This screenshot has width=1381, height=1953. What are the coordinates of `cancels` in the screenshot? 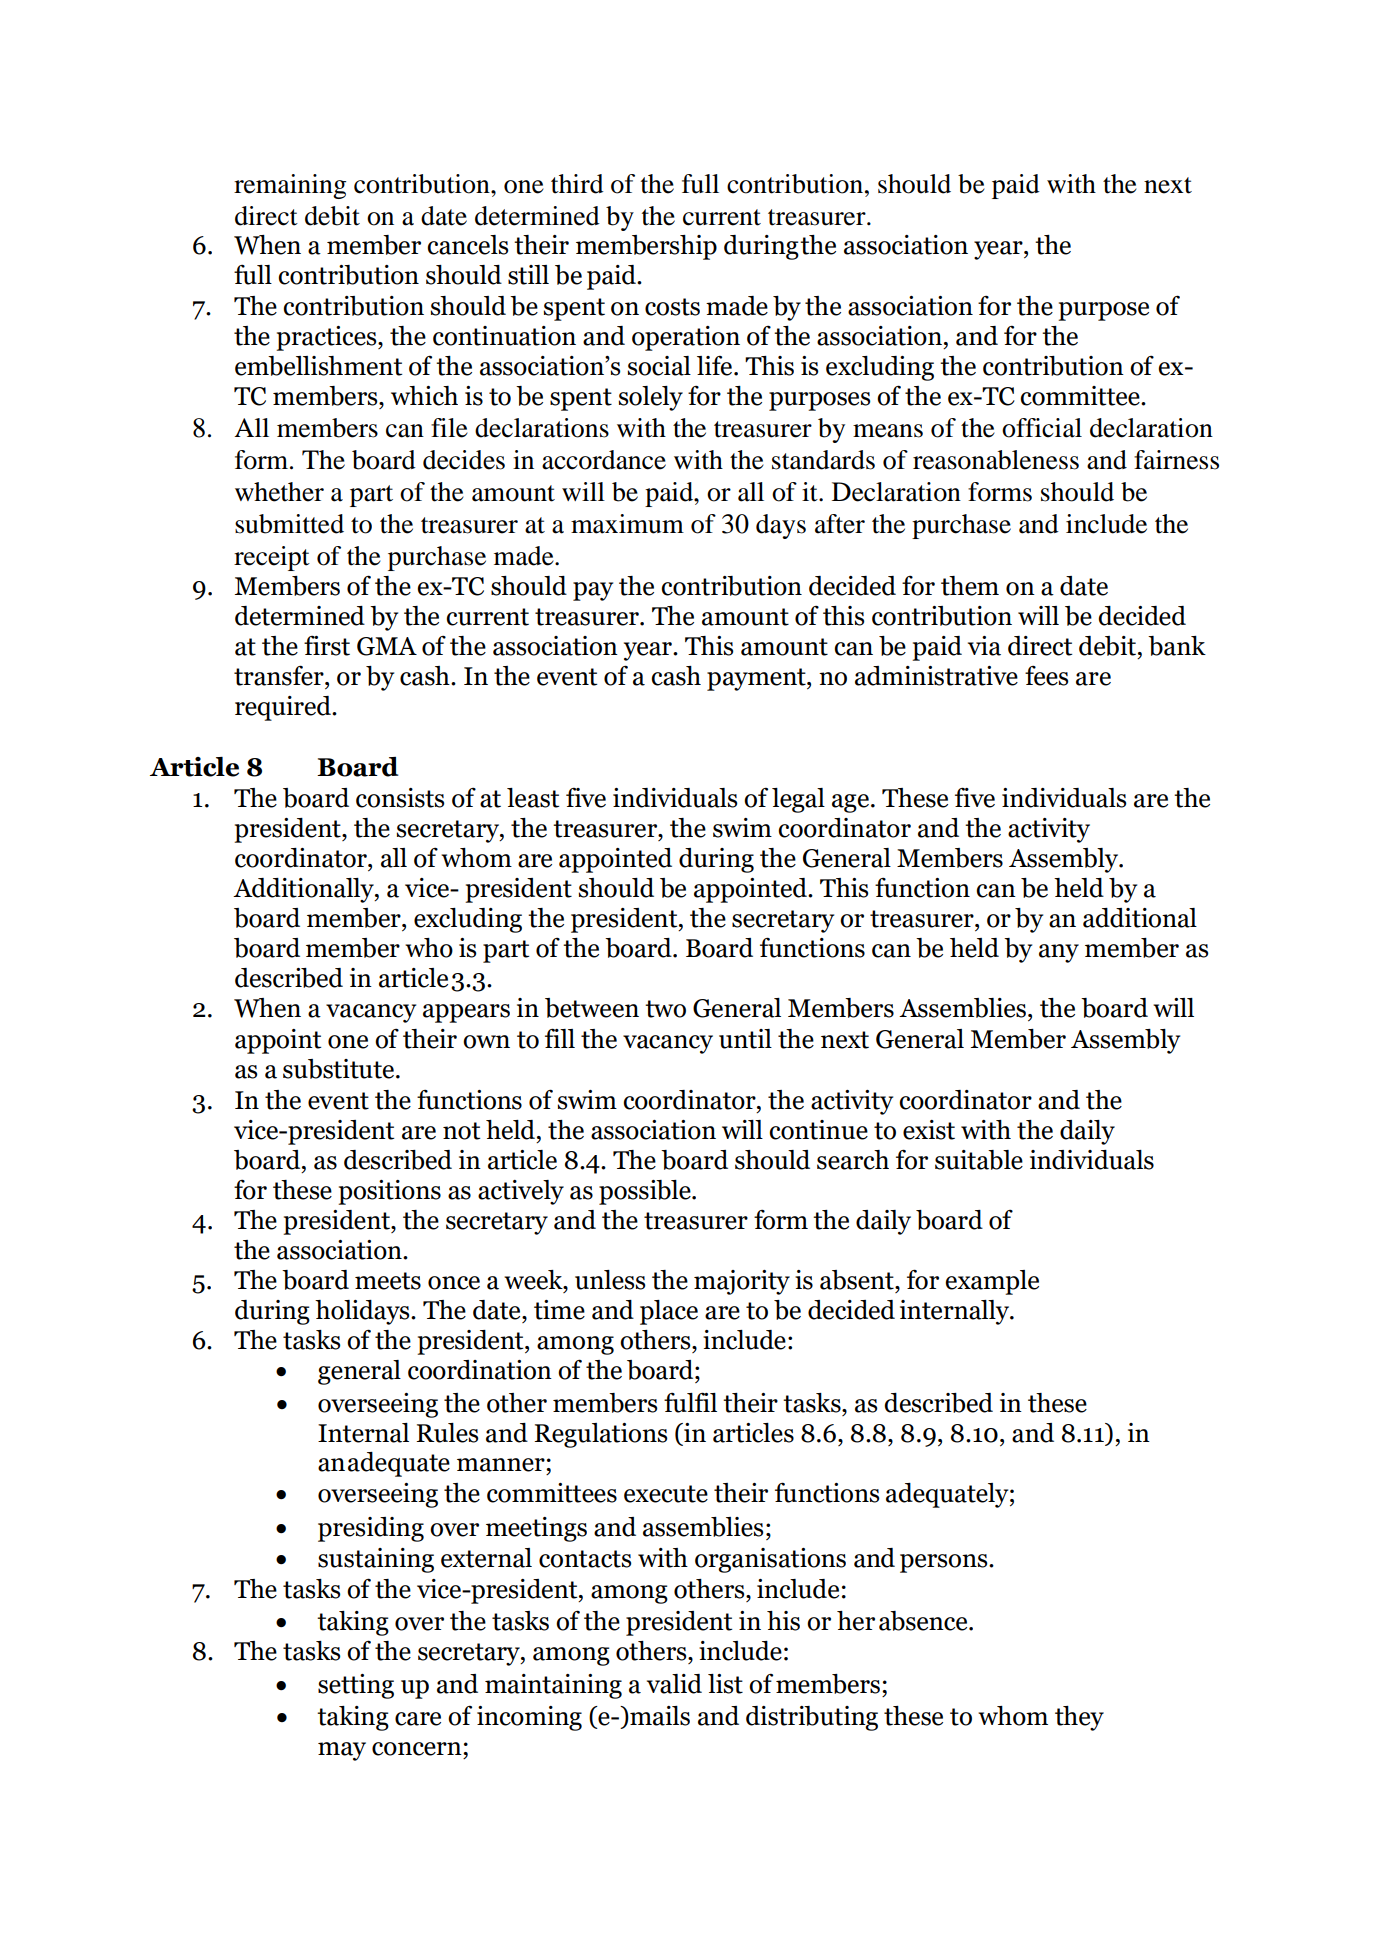 It's located at (467, 245).
